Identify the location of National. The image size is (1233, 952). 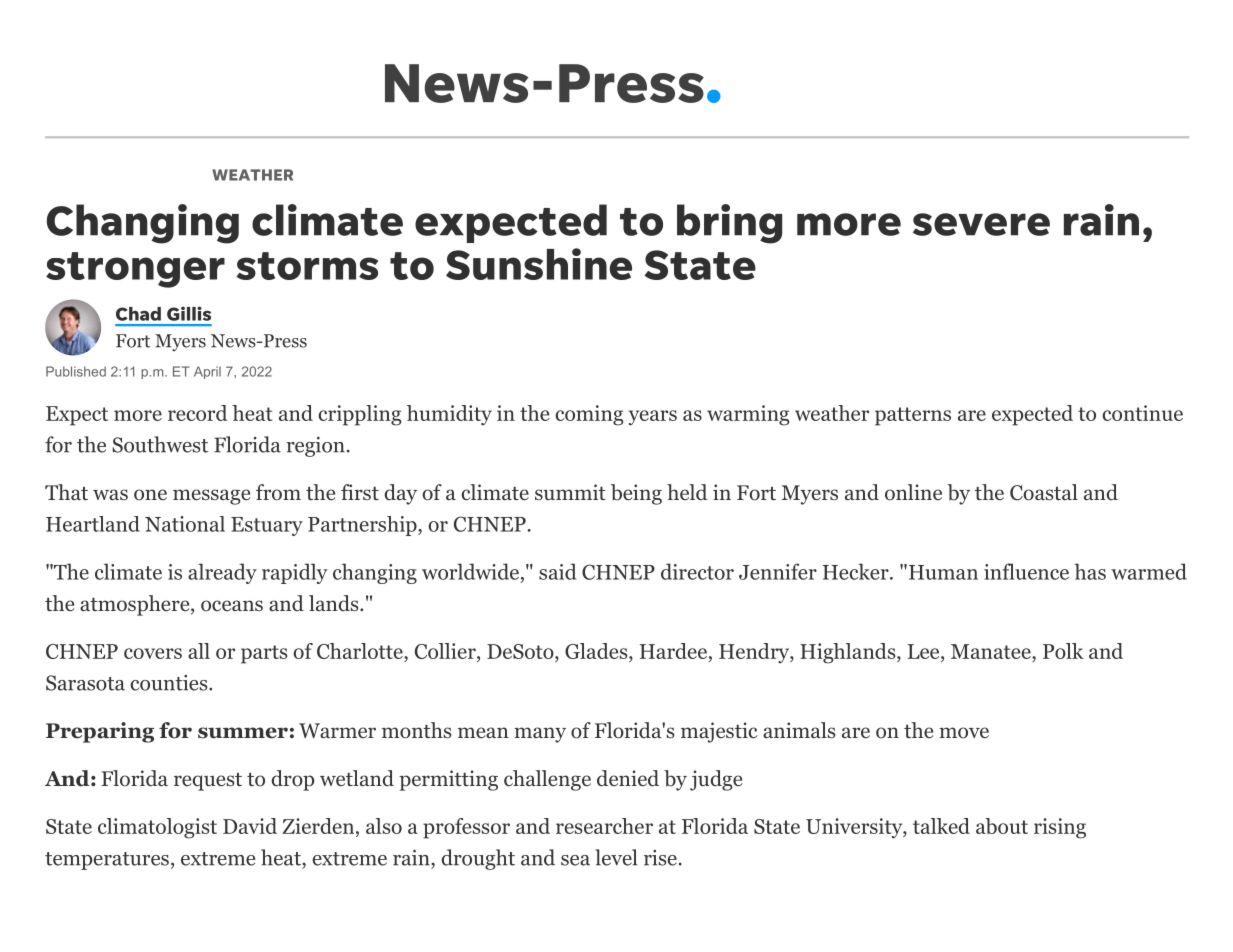
(185, 524).
